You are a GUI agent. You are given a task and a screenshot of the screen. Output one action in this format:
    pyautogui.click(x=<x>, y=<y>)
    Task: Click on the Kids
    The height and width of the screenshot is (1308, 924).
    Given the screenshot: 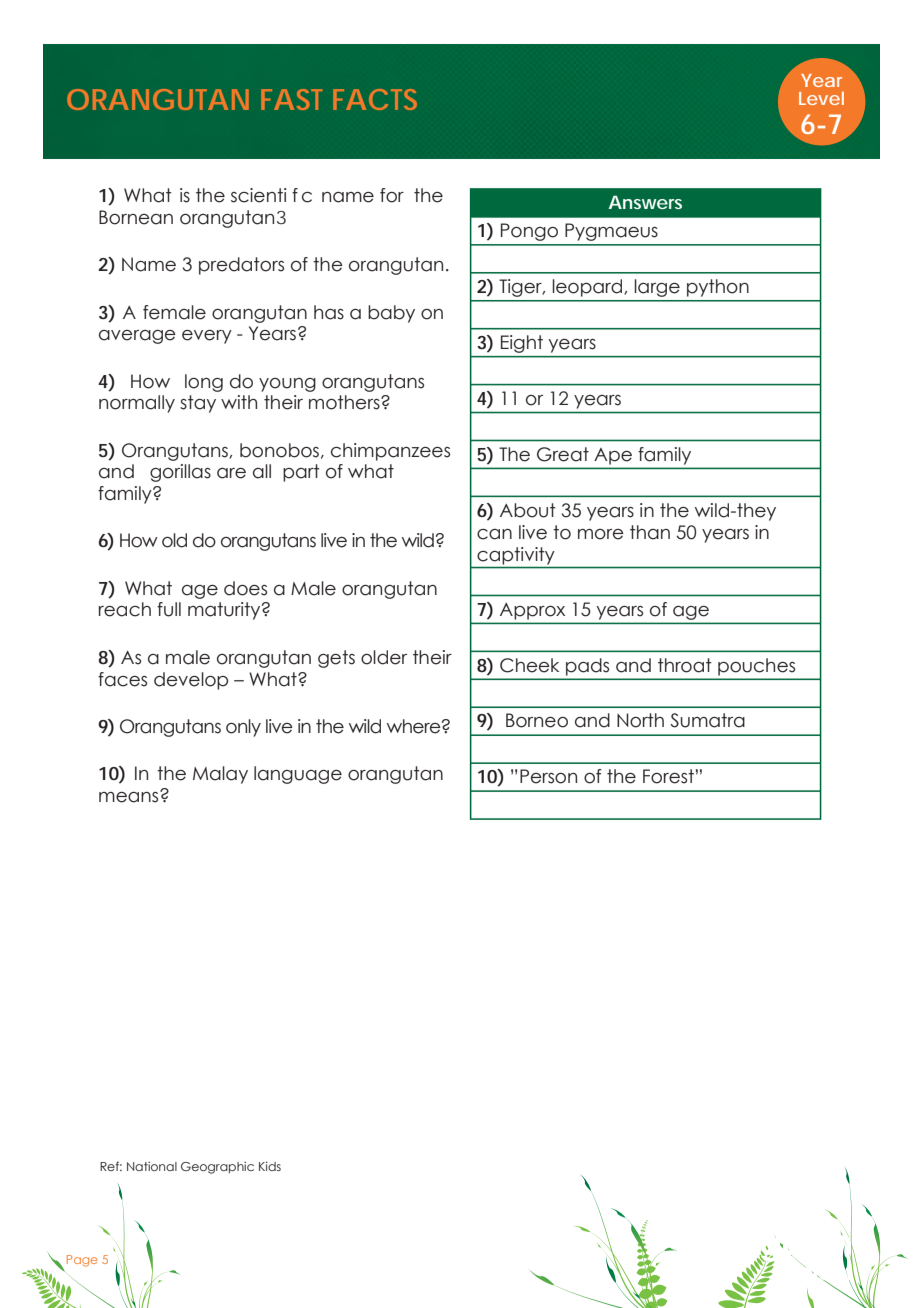 What is the action you would take?
    pyautogui.click(x=270, y=1166)
